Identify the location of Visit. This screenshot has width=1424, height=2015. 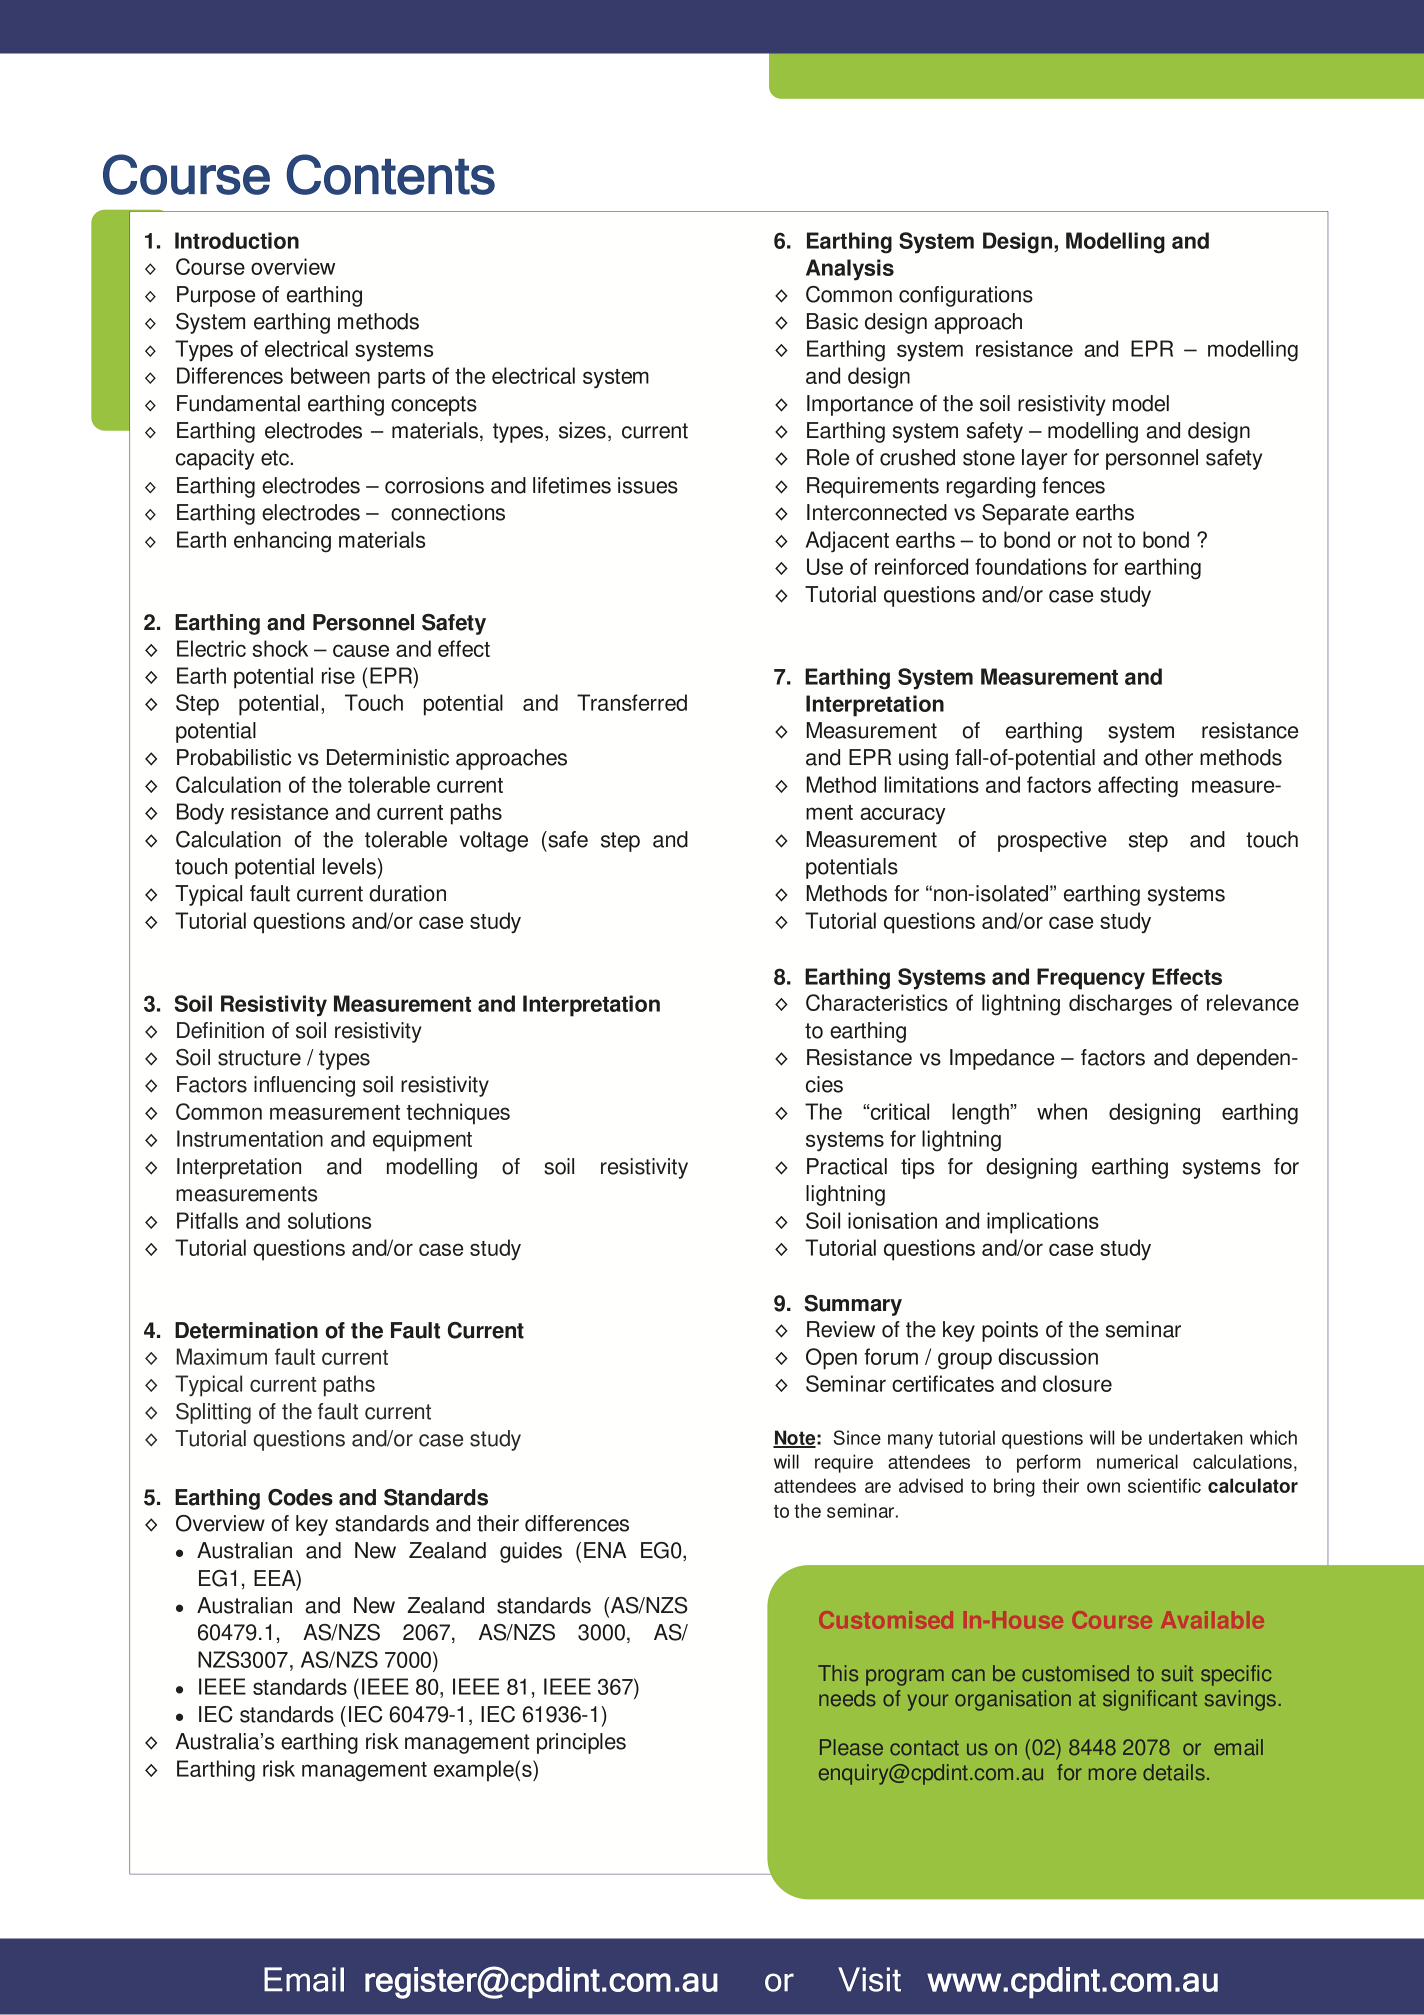
(869, 1979).
